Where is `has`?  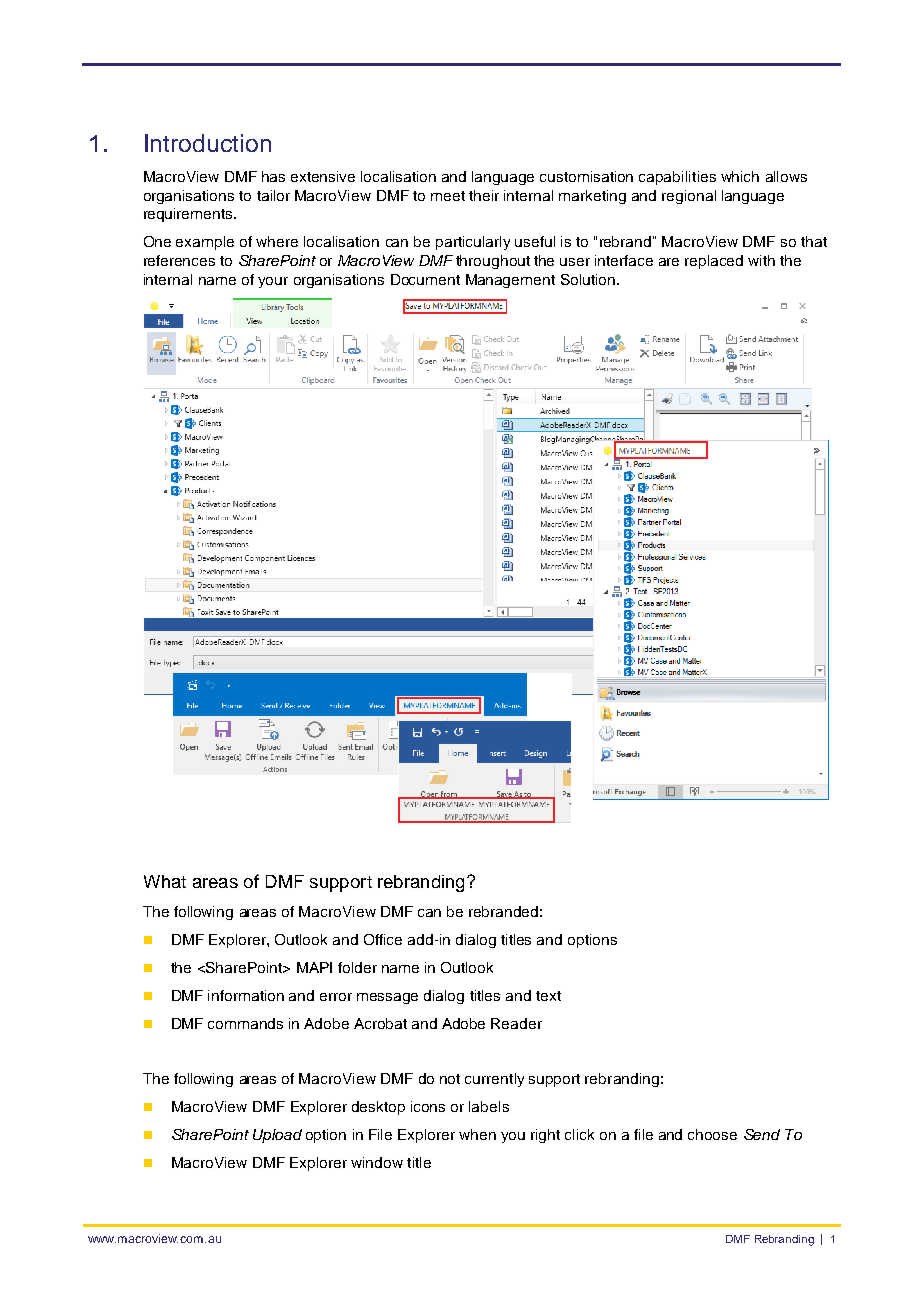 has is located at coordinates (273, 176).
